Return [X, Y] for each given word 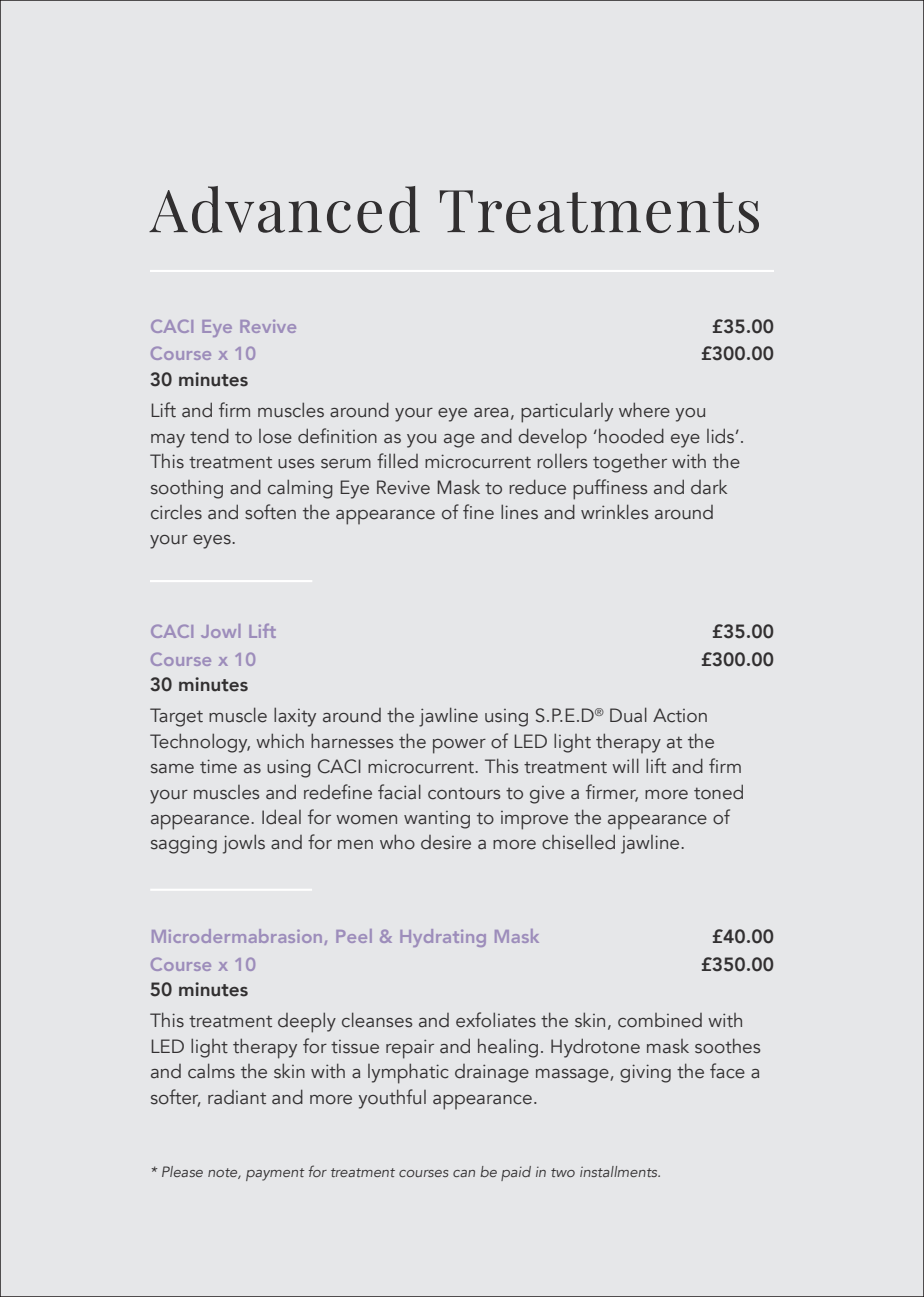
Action [680, 715]
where [644, 410]
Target [176, 717]
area [491, 413]
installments [620, 1171]
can [464, 1173]
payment [275, 1174]
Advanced [284, 209]
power [459, 746]
